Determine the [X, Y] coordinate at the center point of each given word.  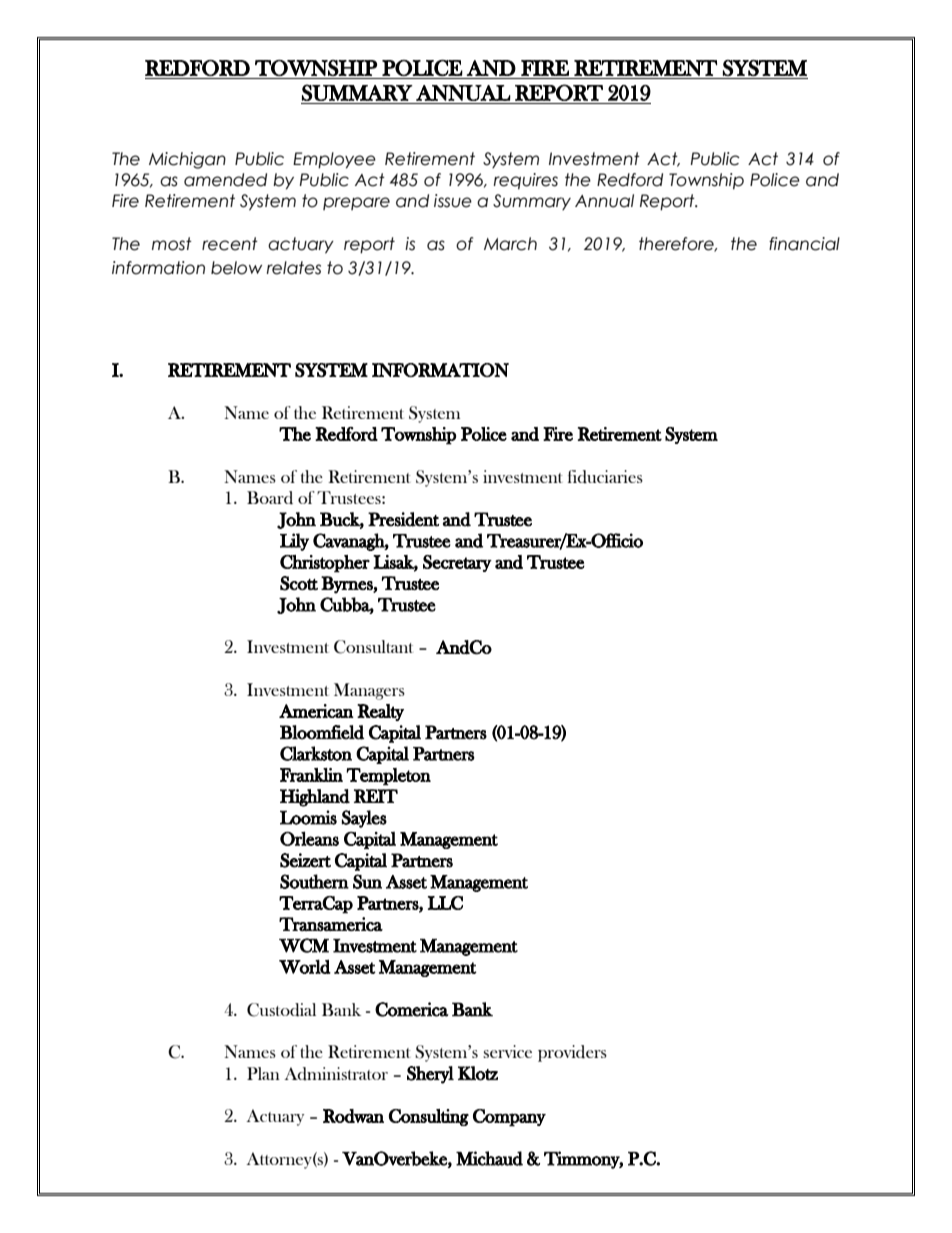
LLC [445, 903]
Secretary [457, 563]
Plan [263, 1073]
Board [270, 498]
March [510, 244]
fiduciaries [605, 477]
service [507, 1051]
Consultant [373, 647]
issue [453, 201]
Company [509, 1118]
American [316, 711]
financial [804, 244]
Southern [314, 881]
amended [225, 180]
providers [572, 1053]
